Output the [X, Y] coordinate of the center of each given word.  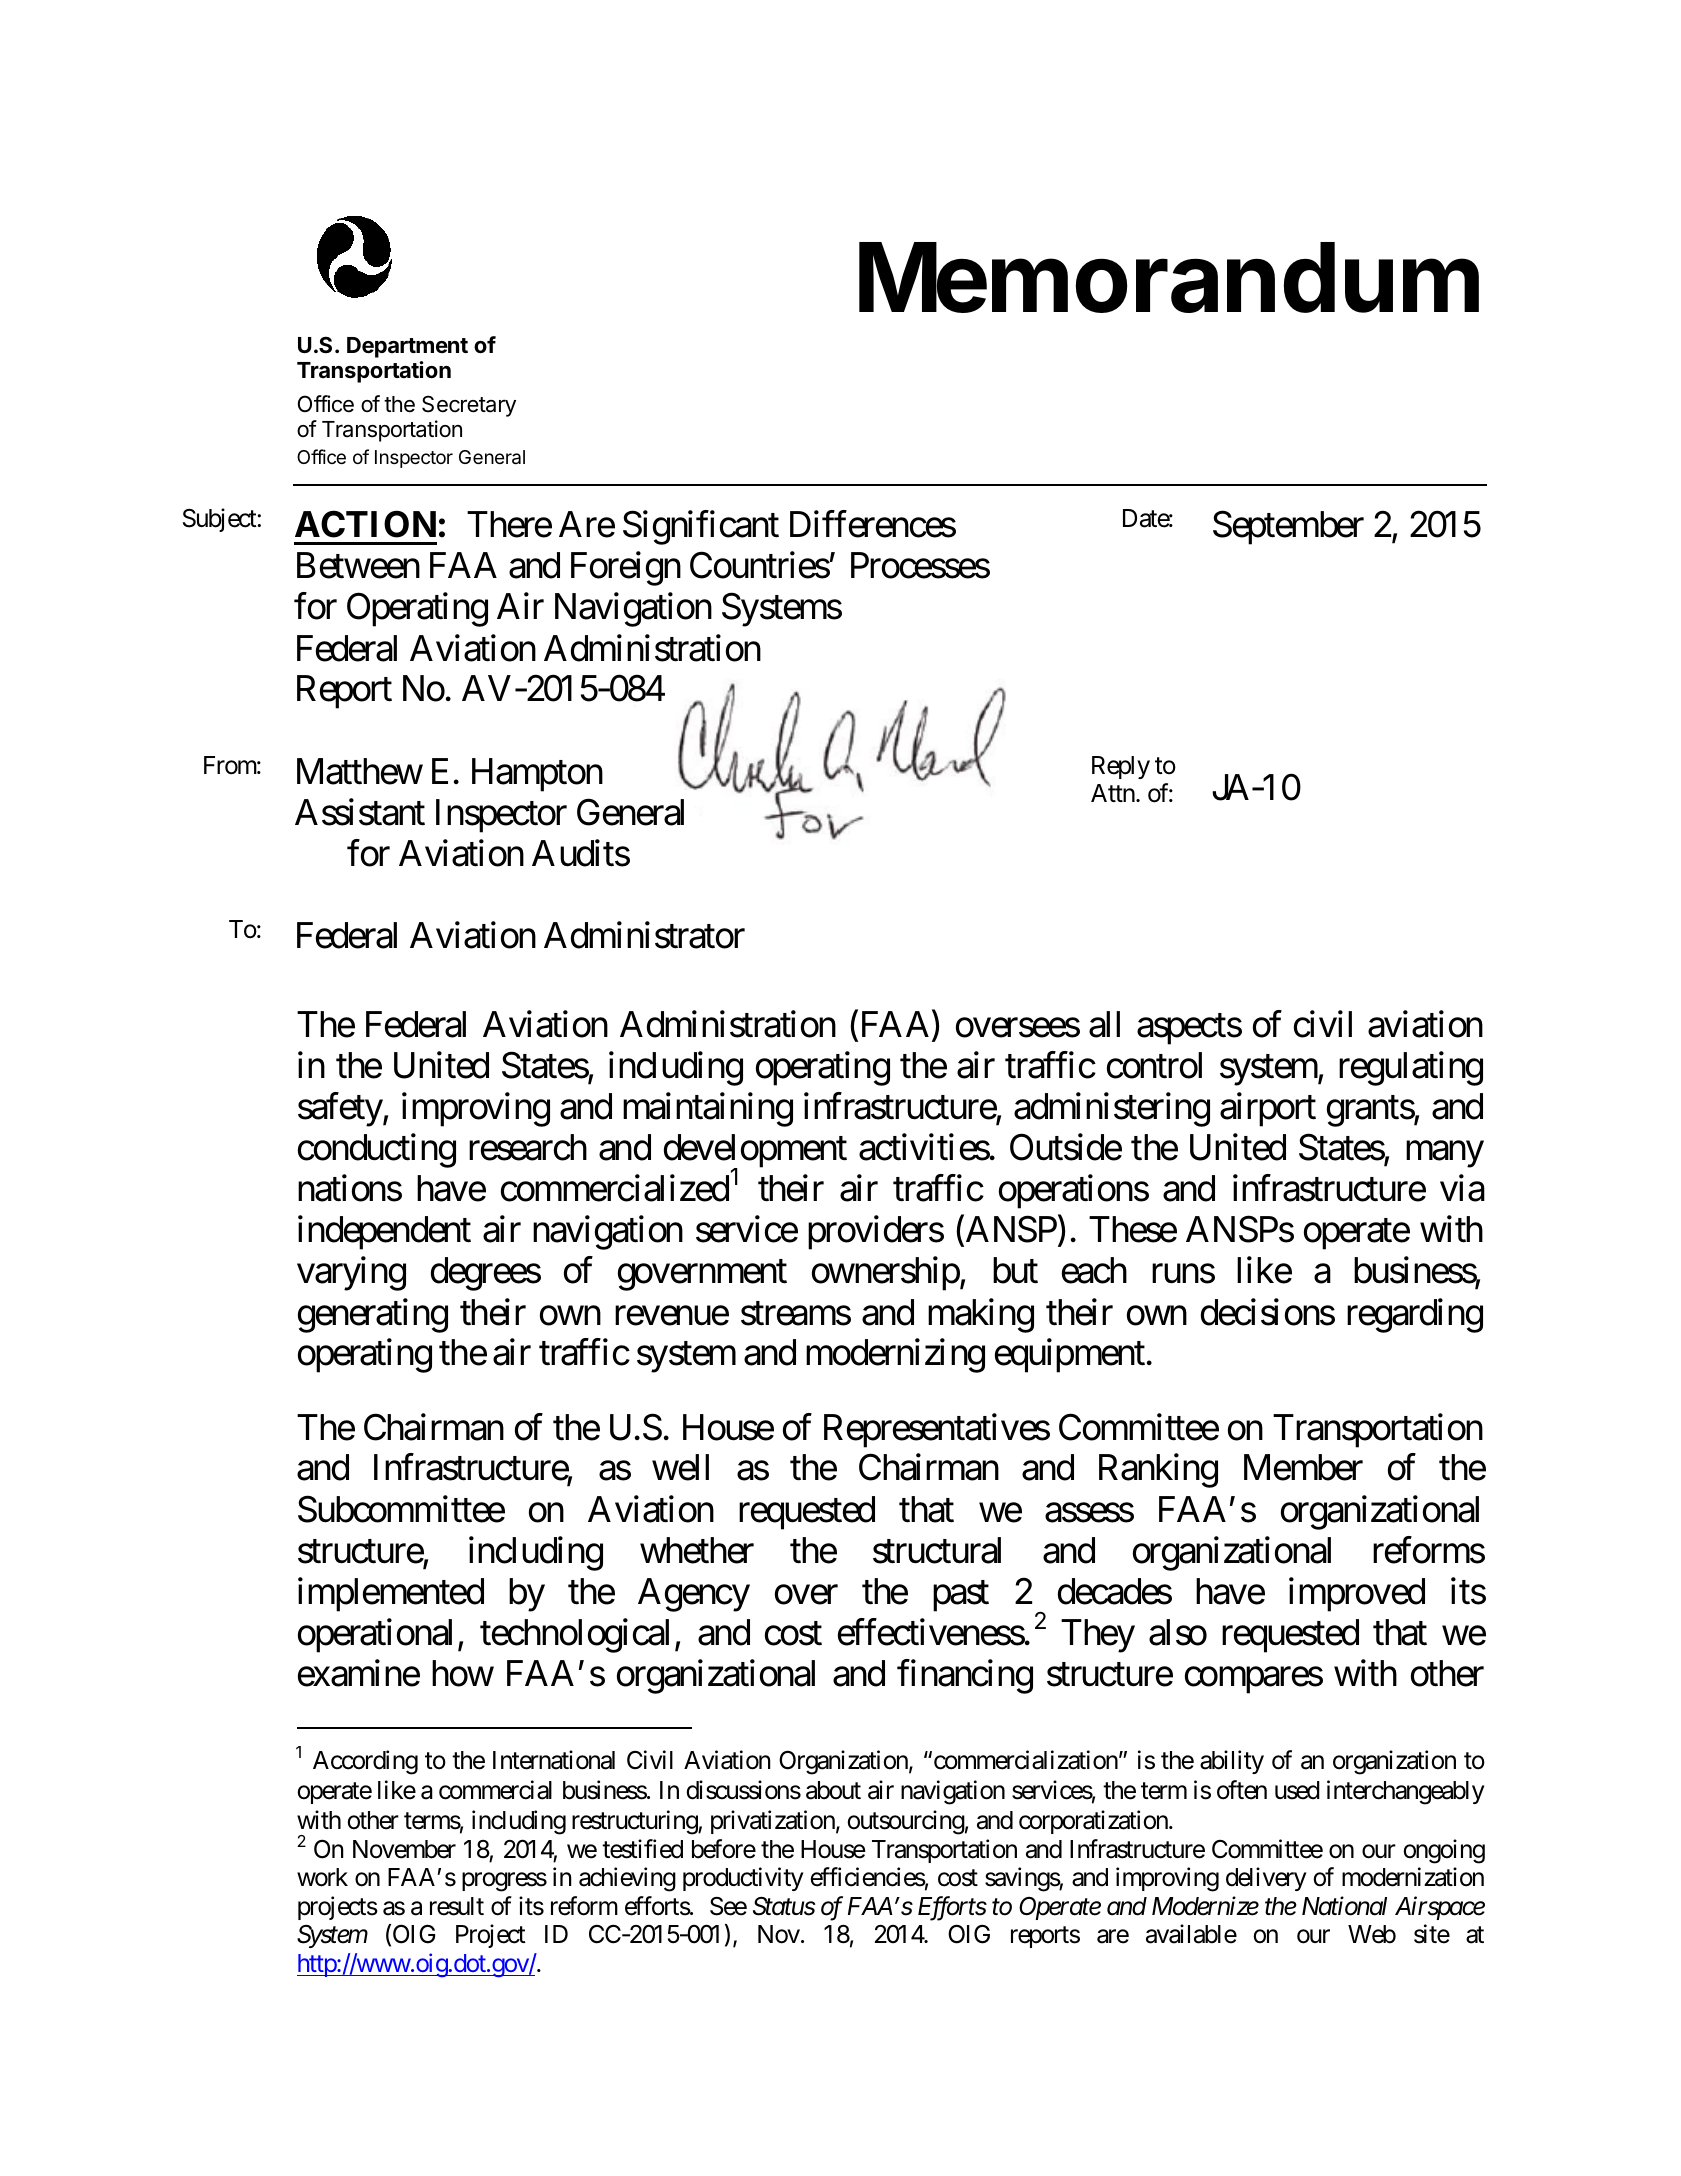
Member [1303, 1467]
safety [341, 1110]
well [680, 1467]
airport [1268, 1110]
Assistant [360, 812]
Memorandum [1169, 277]
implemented [391, 1594]
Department [407, 347]
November [404, 1849]
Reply [1121, 767]
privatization [773, 1822]
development [755, 1152]
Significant [701, 528]
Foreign [626, 569]
